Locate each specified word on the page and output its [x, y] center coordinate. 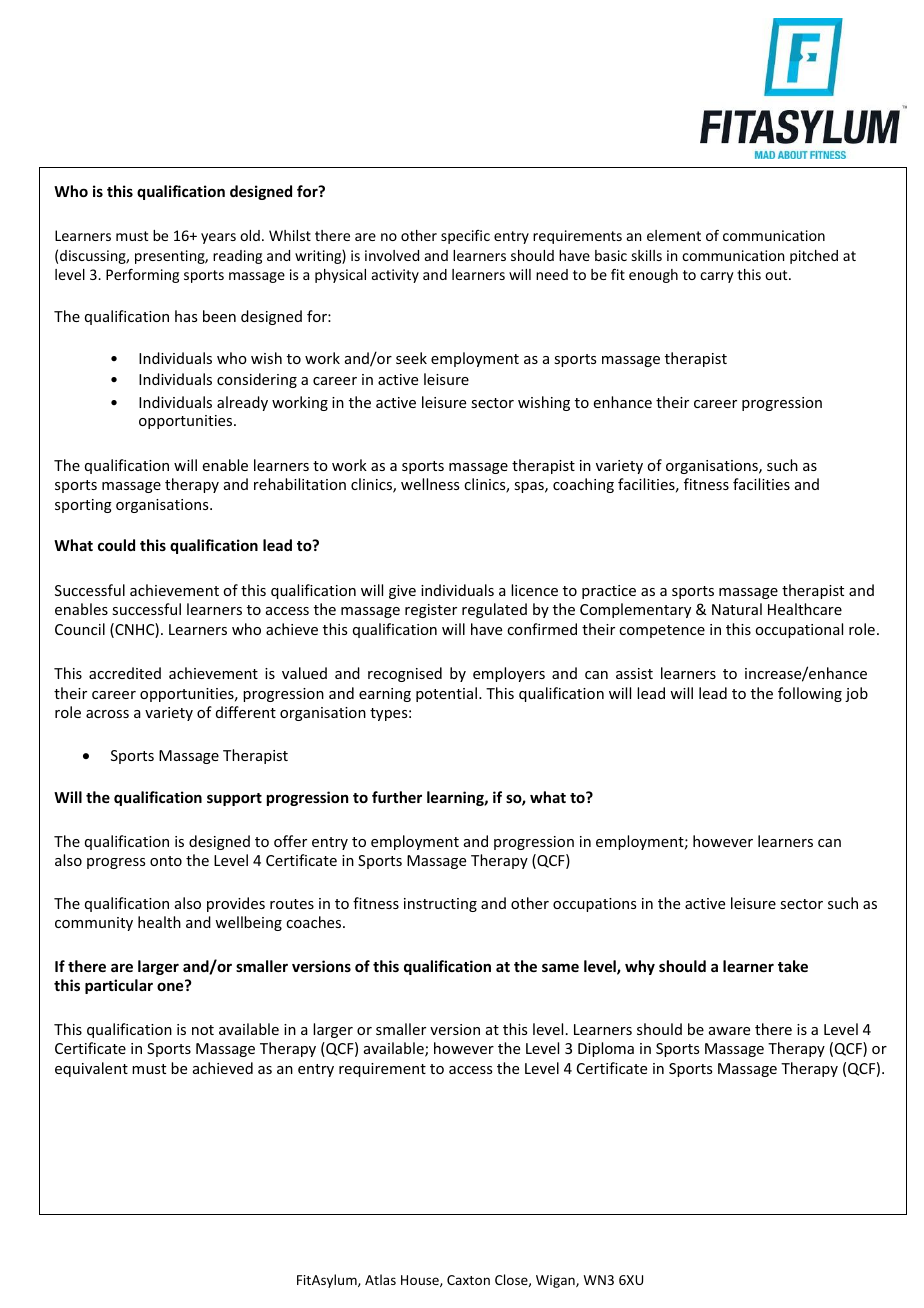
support [234, 799]
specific [465, 237]
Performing [142, 276]
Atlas [380, 1279]
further [397, 797]
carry [717, 277]
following [810, 694]
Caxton [468, 1280]
